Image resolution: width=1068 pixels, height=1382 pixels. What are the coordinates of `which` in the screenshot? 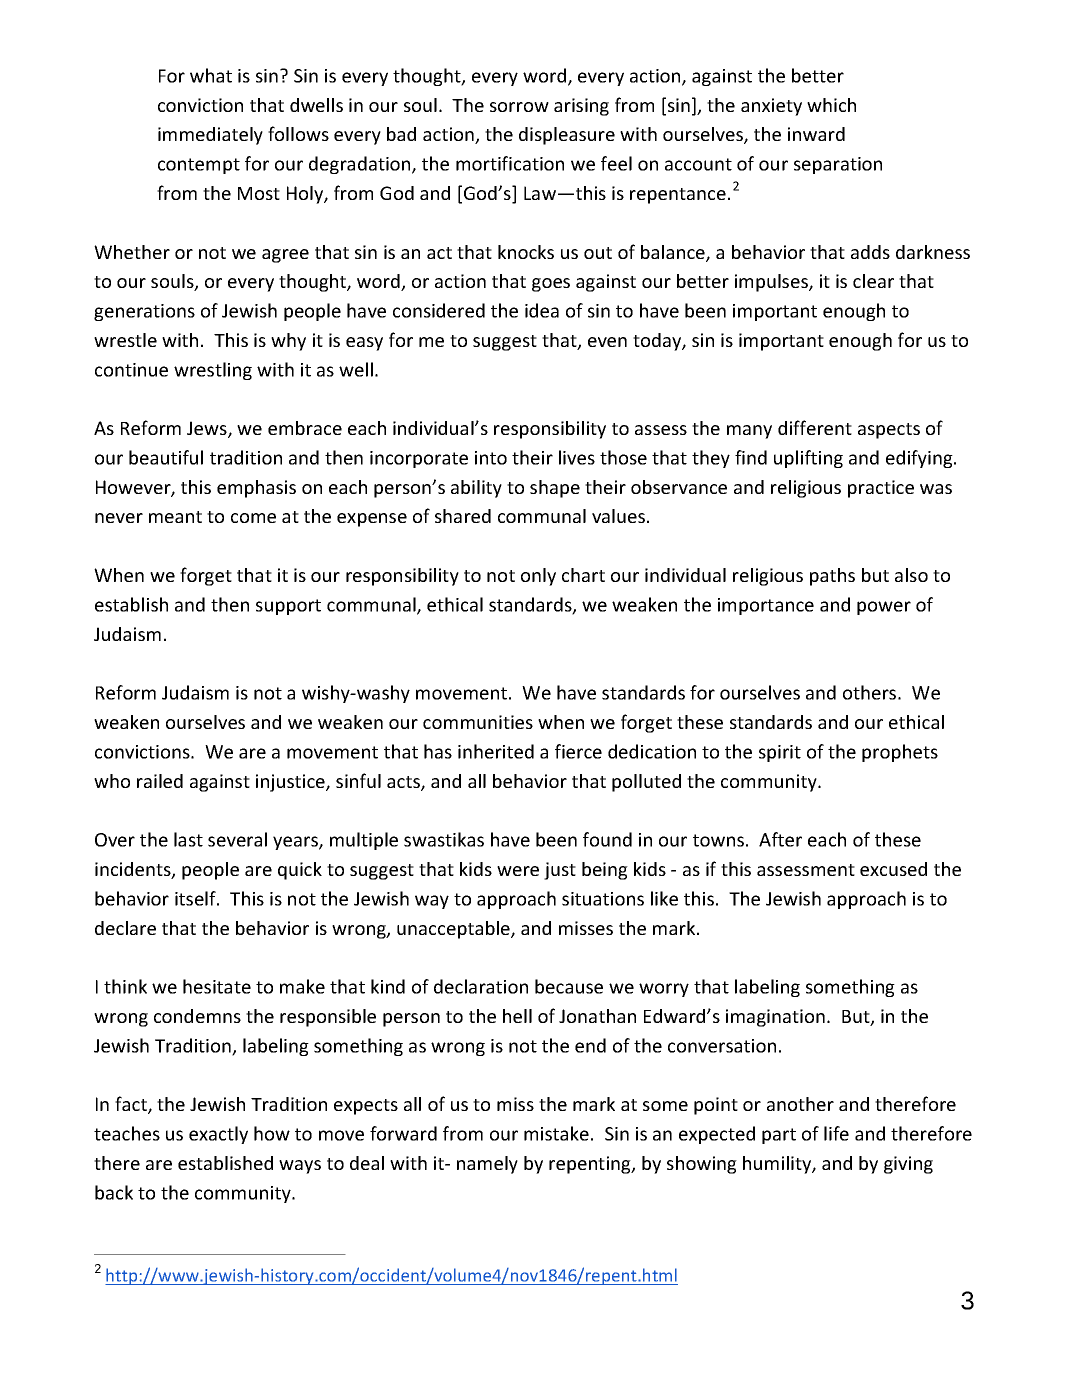 It's located at (831, 105).
